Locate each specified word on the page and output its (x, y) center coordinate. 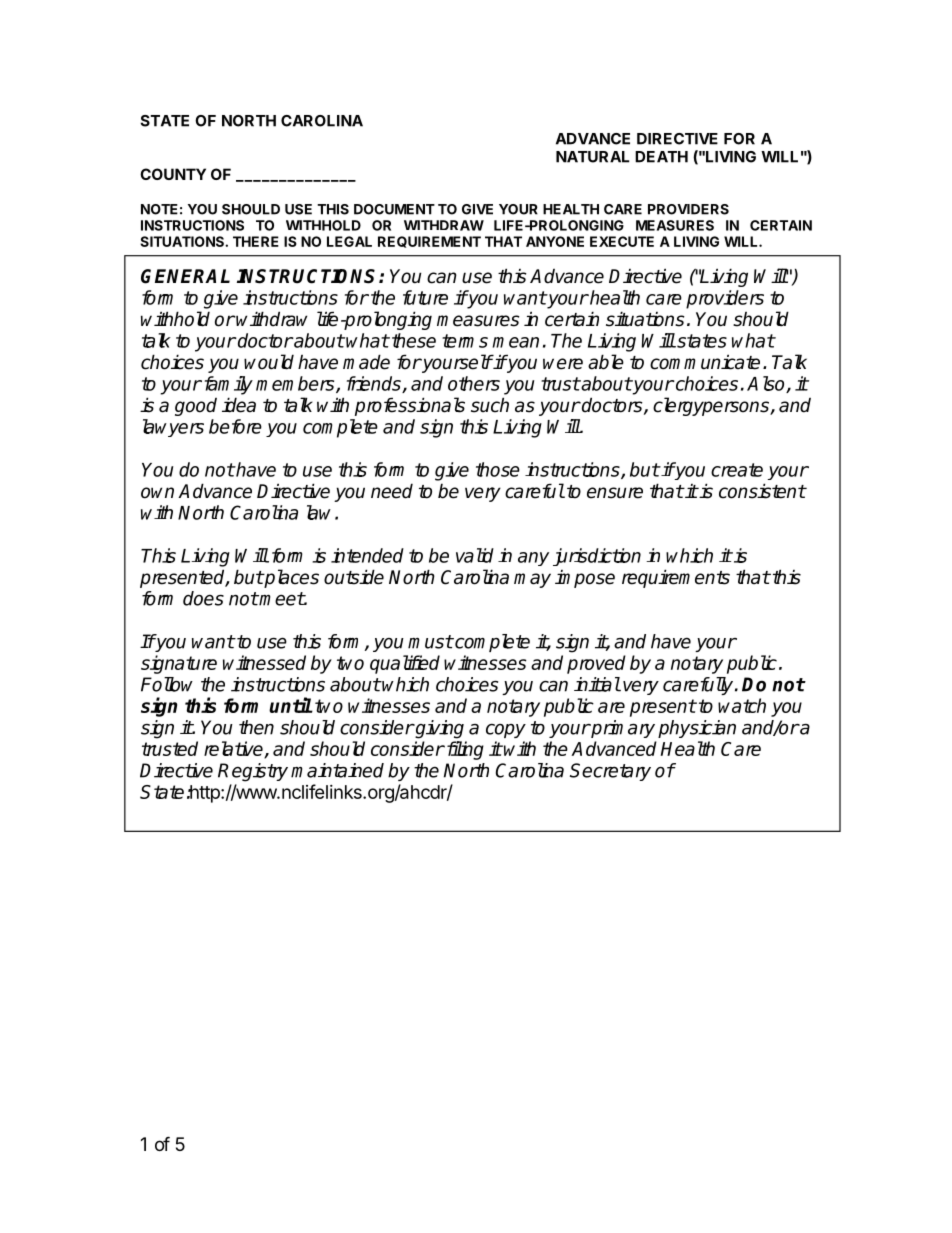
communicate (705, 362)
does (203, 598)
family (229, 385)
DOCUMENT (394, 209)
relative (234, 750)
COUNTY (173, 174)
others (474, 383)
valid (475, 555)
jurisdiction (597, 557)
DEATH (661, 157)
